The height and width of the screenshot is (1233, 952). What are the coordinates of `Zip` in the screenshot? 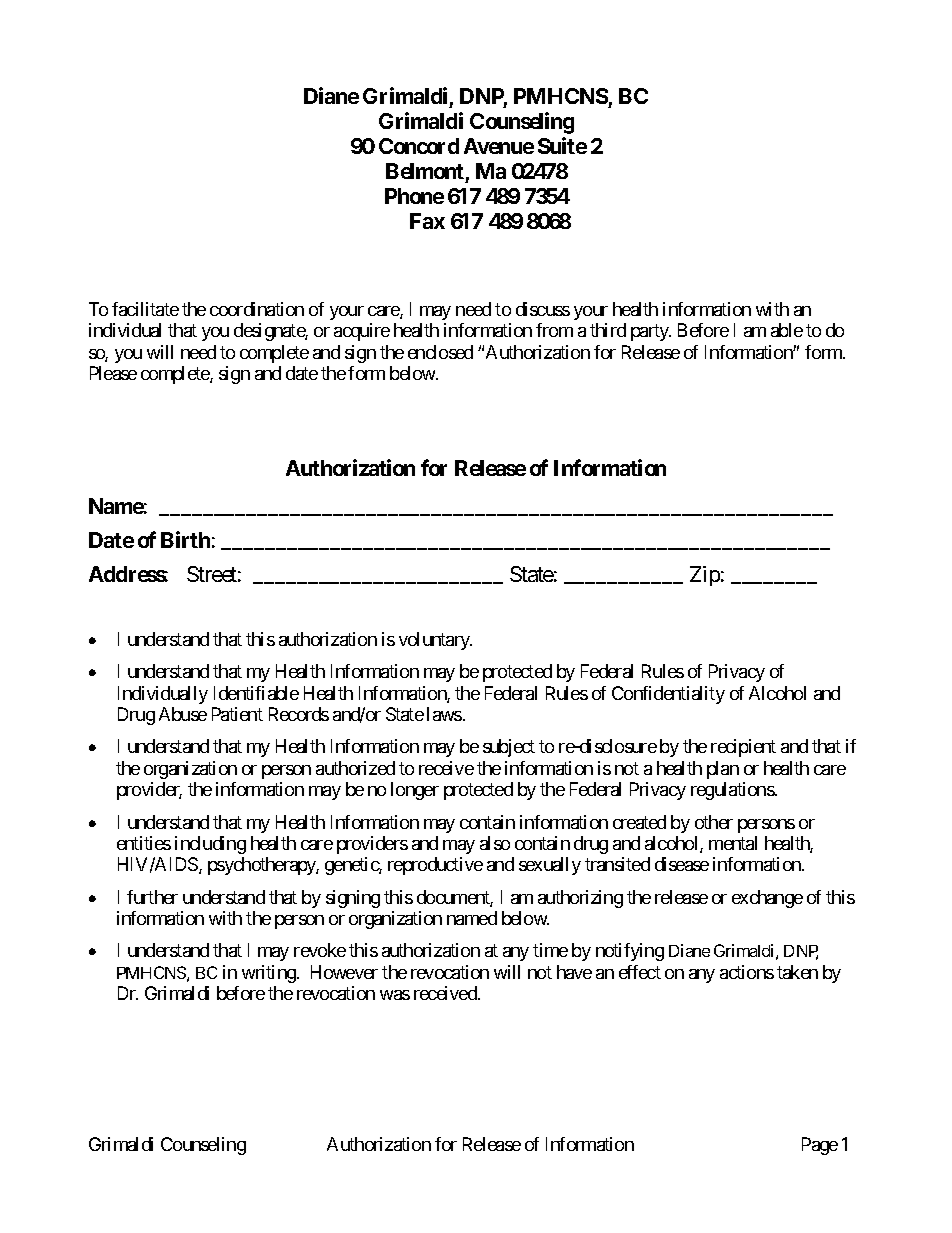 It's located at (705, 576).
